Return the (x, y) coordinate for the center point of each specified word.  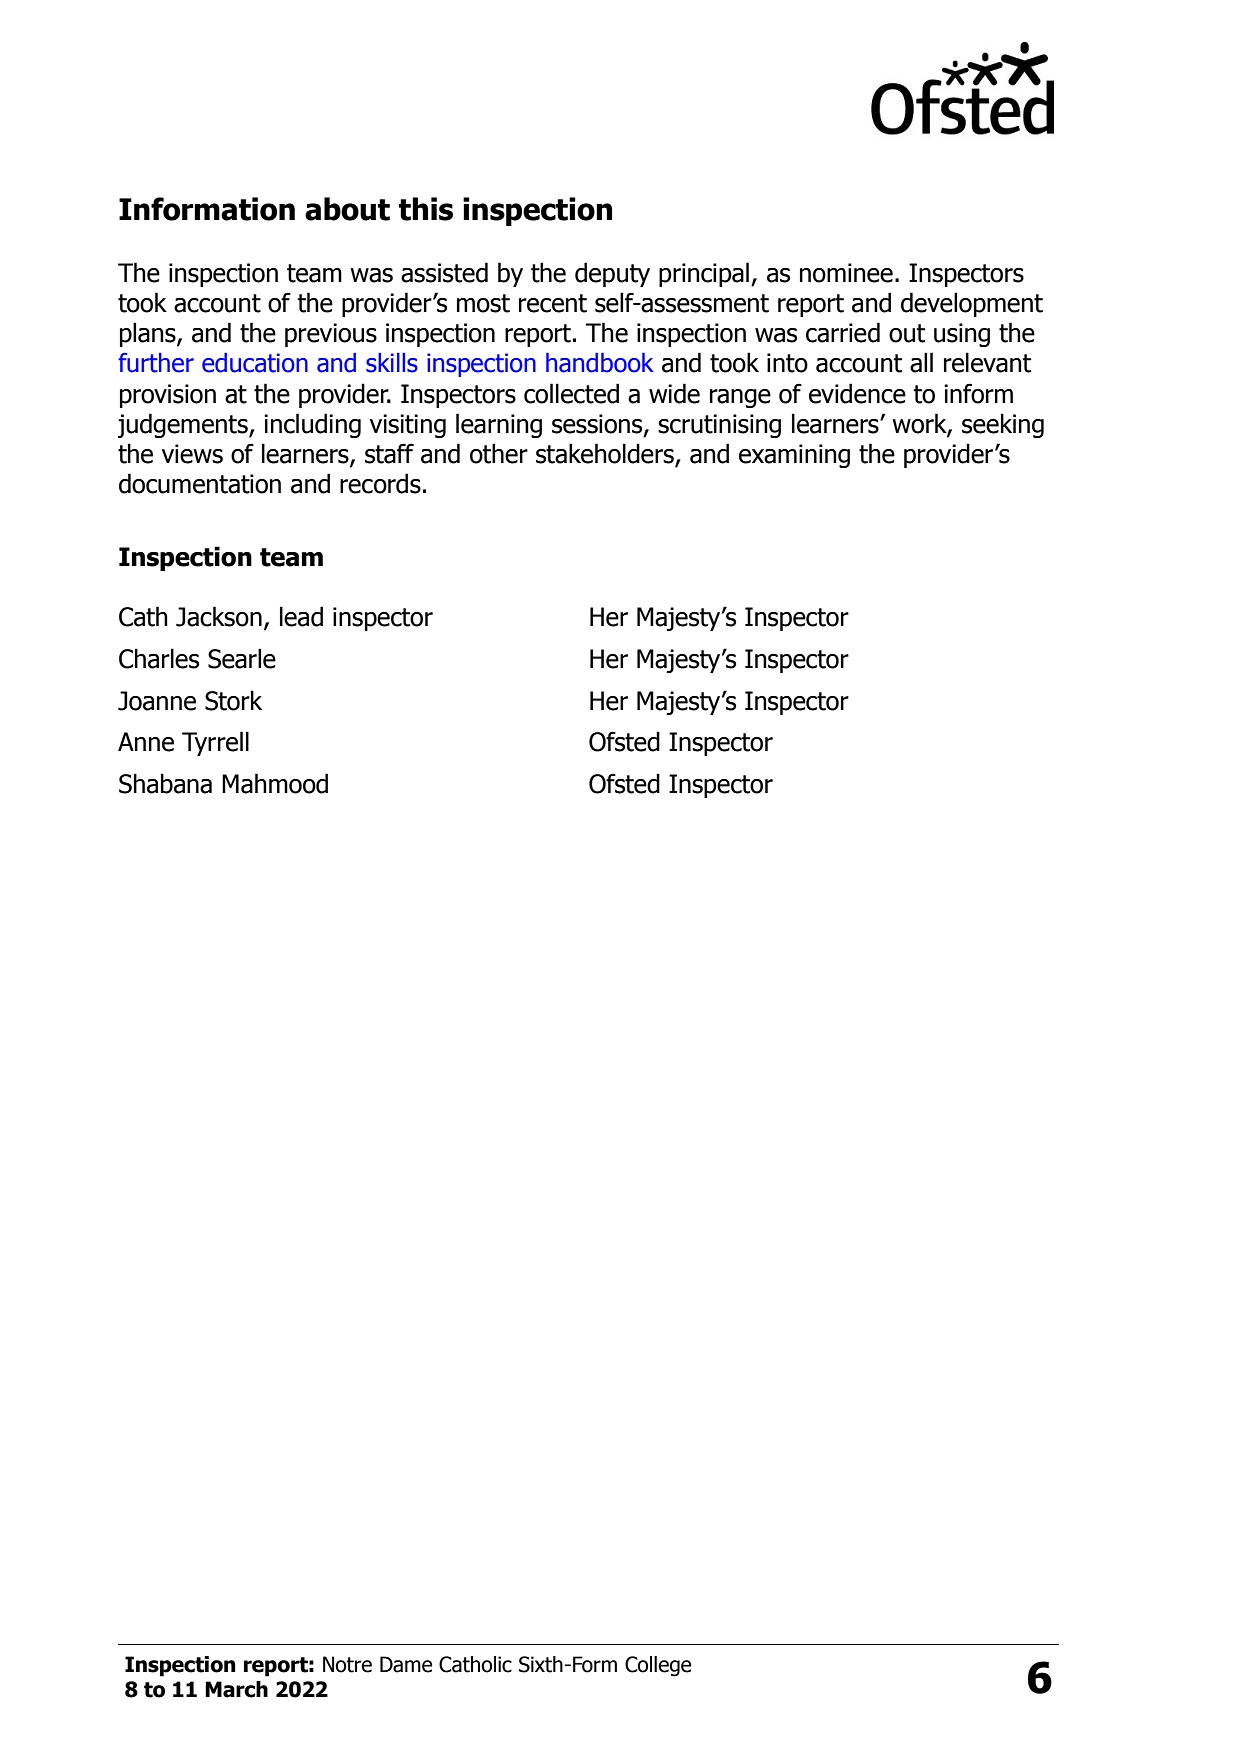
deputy (612, 274)
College (658, 1666)
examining (794, 456)
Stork (233, 700)
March (236, 1689)
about (347, 209)
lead (301, 616)
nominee (846, 273)
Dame (406, 1664)
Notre (347, 1664)
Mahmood (275, 783)
